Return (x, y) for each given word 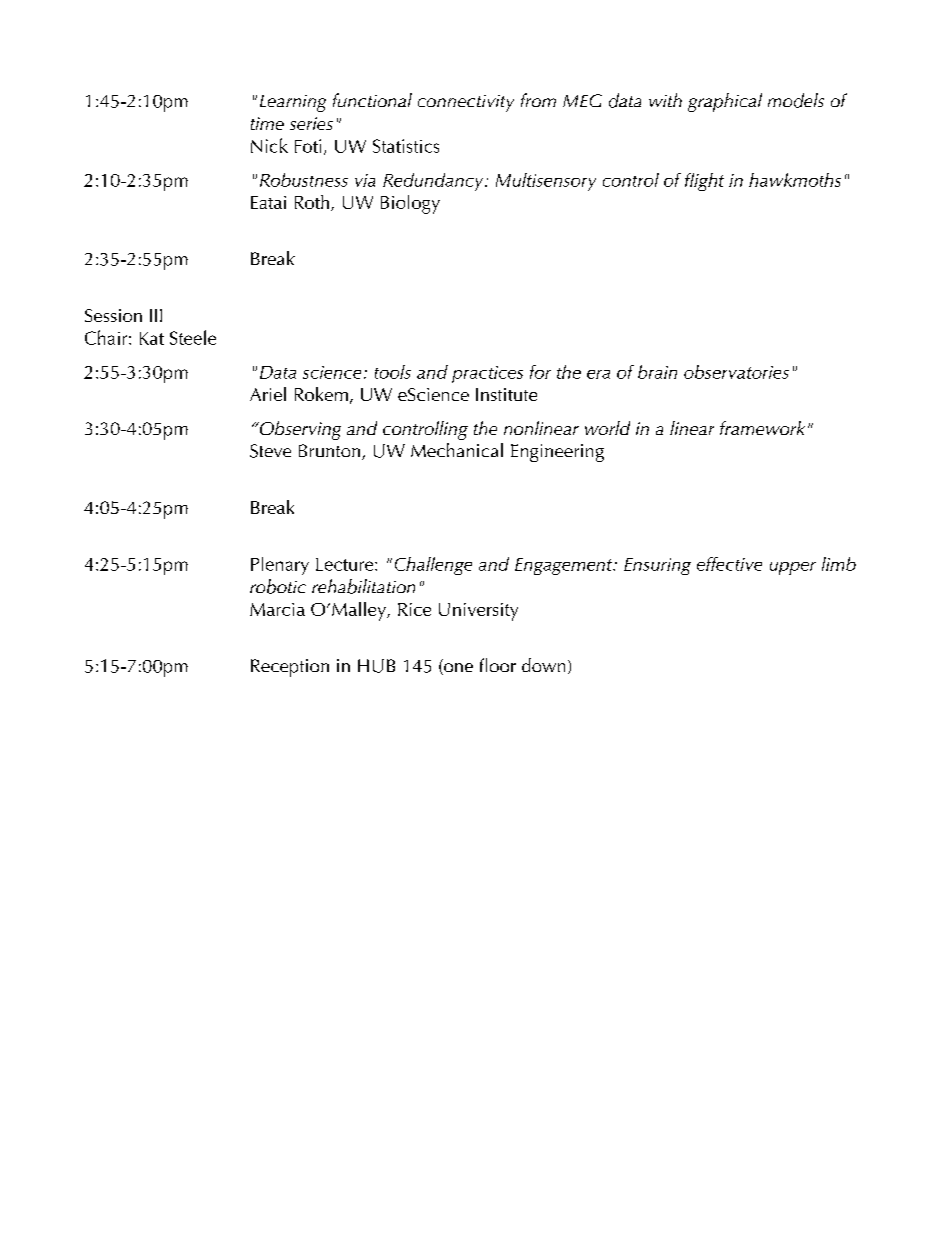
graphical (725, 102)
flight (704, 182)
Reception (290, 668)
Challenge (433, 566)
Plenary (280, 566)
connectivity (466, 103)
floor (498, 665)
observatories (736, 372)
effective (729, 564)
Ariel (268, 394)
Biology (410, 204)
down (543, 665)
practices (487, 374)
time (267, 123)
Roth (312, 202)
